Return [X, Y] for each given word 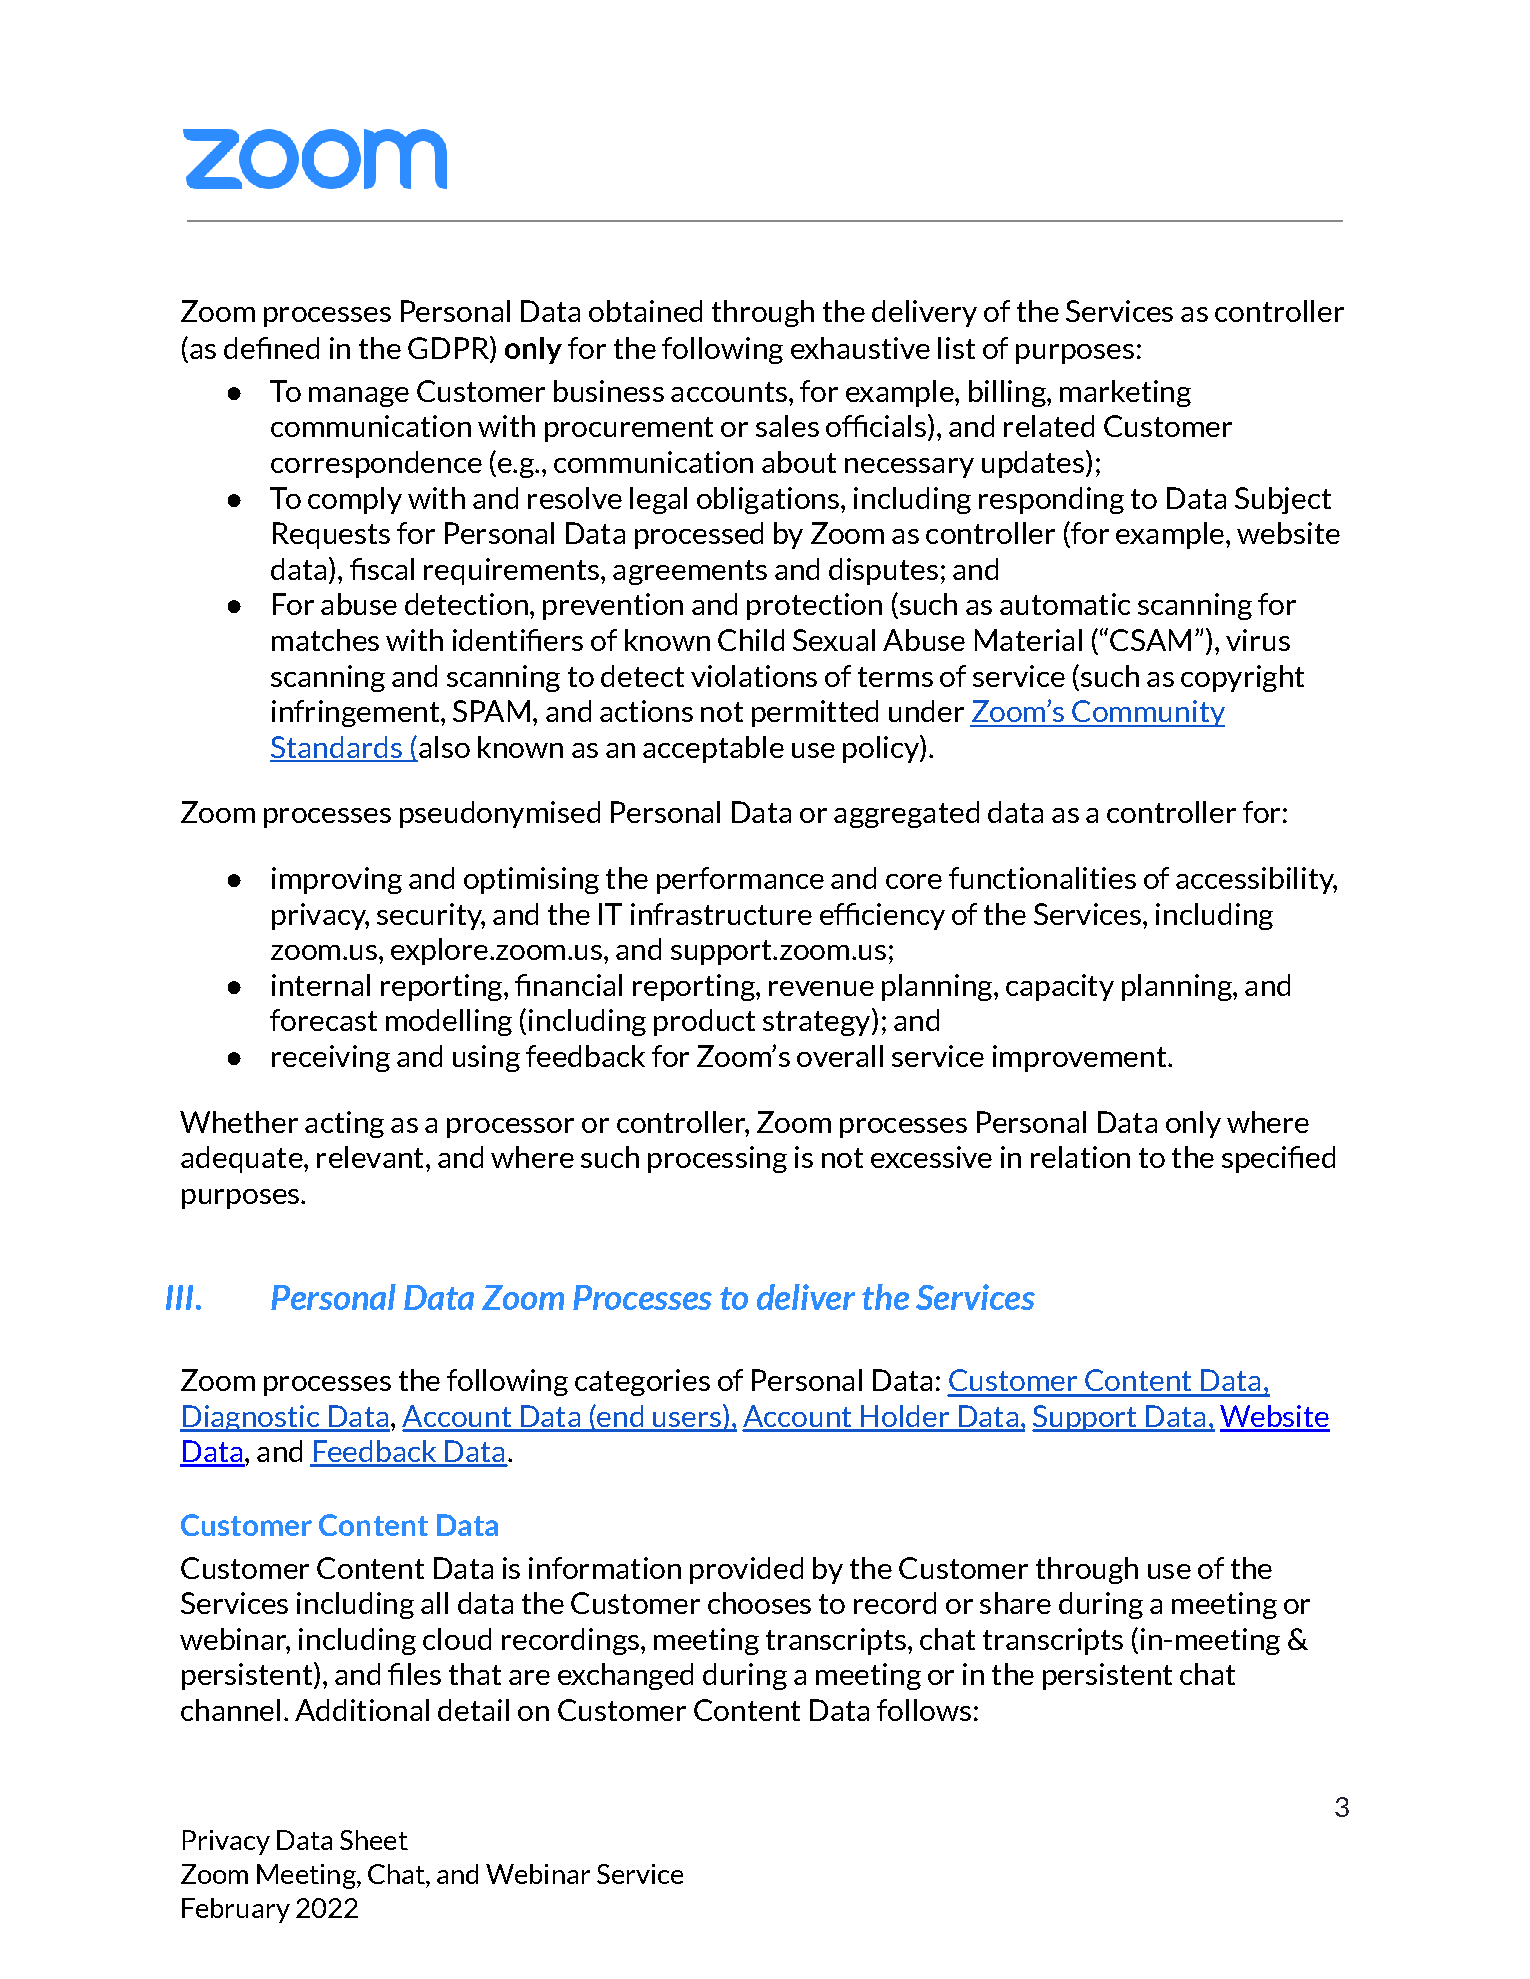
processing [717, 1159]
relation [1080, 1157]
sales [787, 426]
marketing [1125, 393]
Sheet [374, 1840]
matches [325, 640]
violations [754, 676]
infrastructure [721, 914]
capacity [1060, 987]
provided [746, 1570]
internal [321, 985]
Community [1147, 713]
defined [271, 348]
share [1015, 1603]
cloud [457, 1639]
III [179, 1297]
